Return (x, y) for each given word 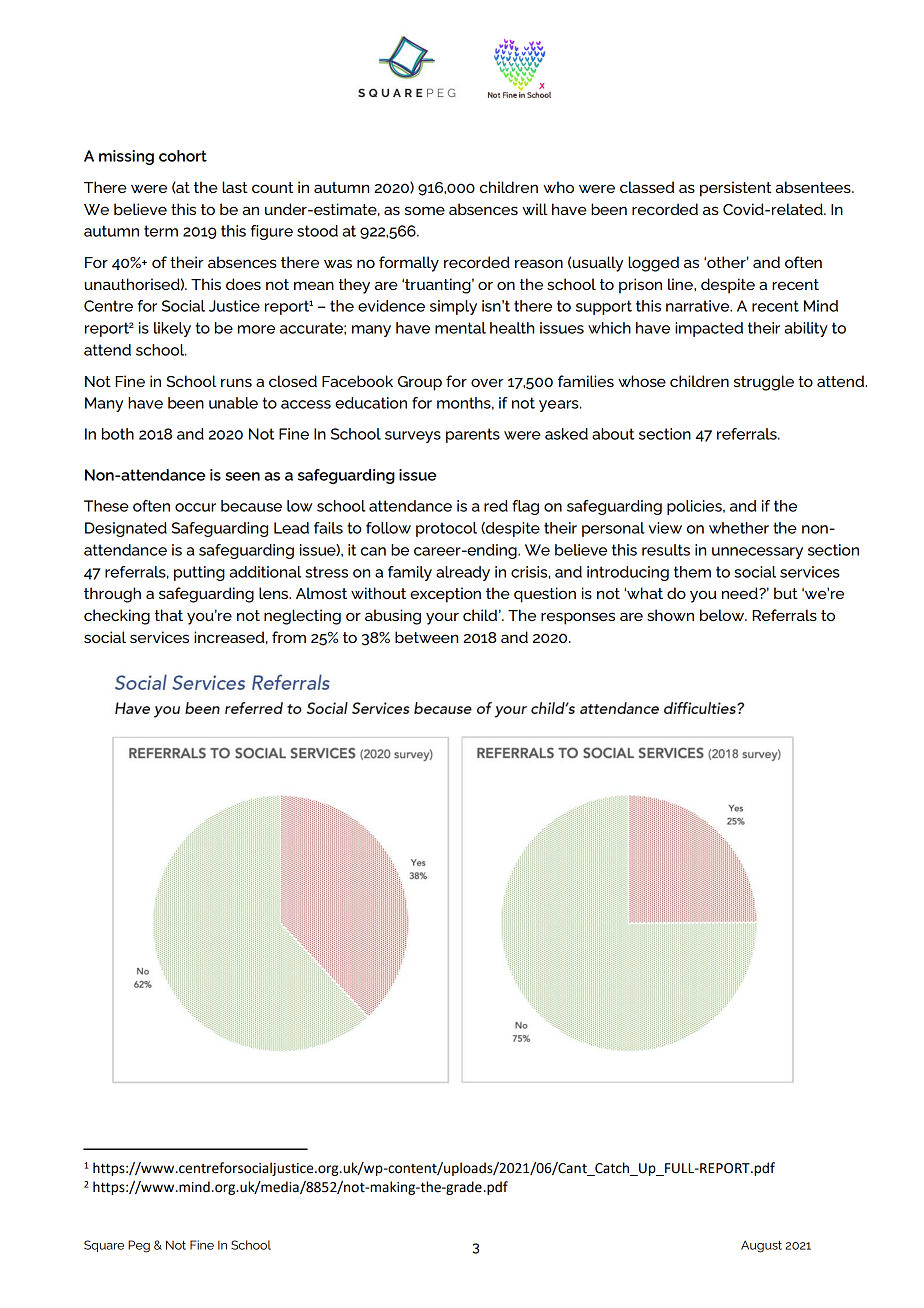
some (424, 210)
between (426, 637)
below (723, 615)
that (169, 615)
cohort (183, 156)
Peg (139, 1246)
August (761, 1246)
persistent (735, 189)
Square (104, 1246)
